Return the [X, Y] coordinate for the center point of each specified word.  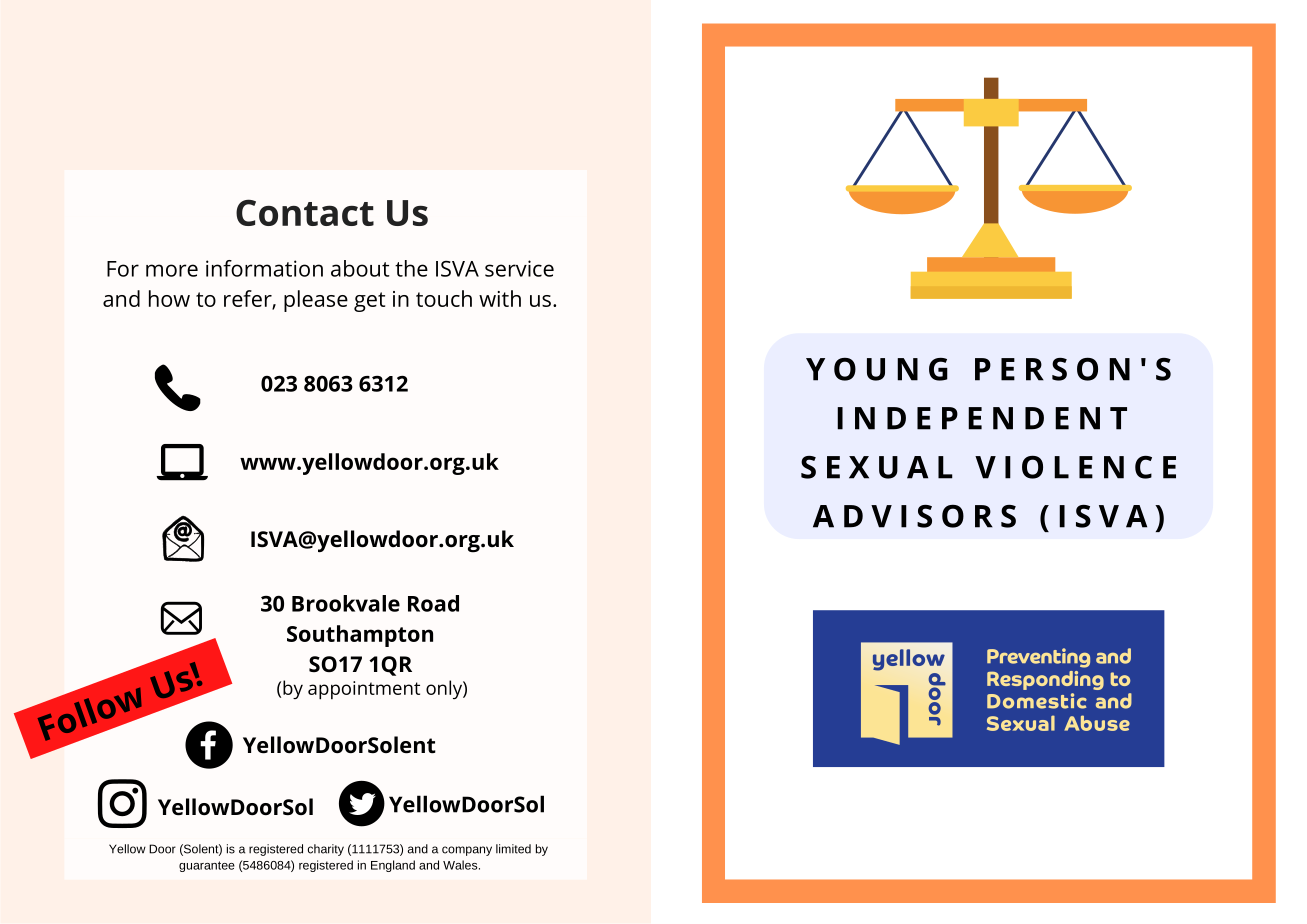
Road [433, 603]
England [393, 866]
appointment [364, 690]
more [172, 270]
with [500, 298]
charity [326, 850]
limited [513, 849]
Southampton [360, 636]
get [369, 302]
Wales [461, 865]
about [360, 268]
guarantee [207, 866]
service [519, 268]
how [169, 298]
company [467, 851]
